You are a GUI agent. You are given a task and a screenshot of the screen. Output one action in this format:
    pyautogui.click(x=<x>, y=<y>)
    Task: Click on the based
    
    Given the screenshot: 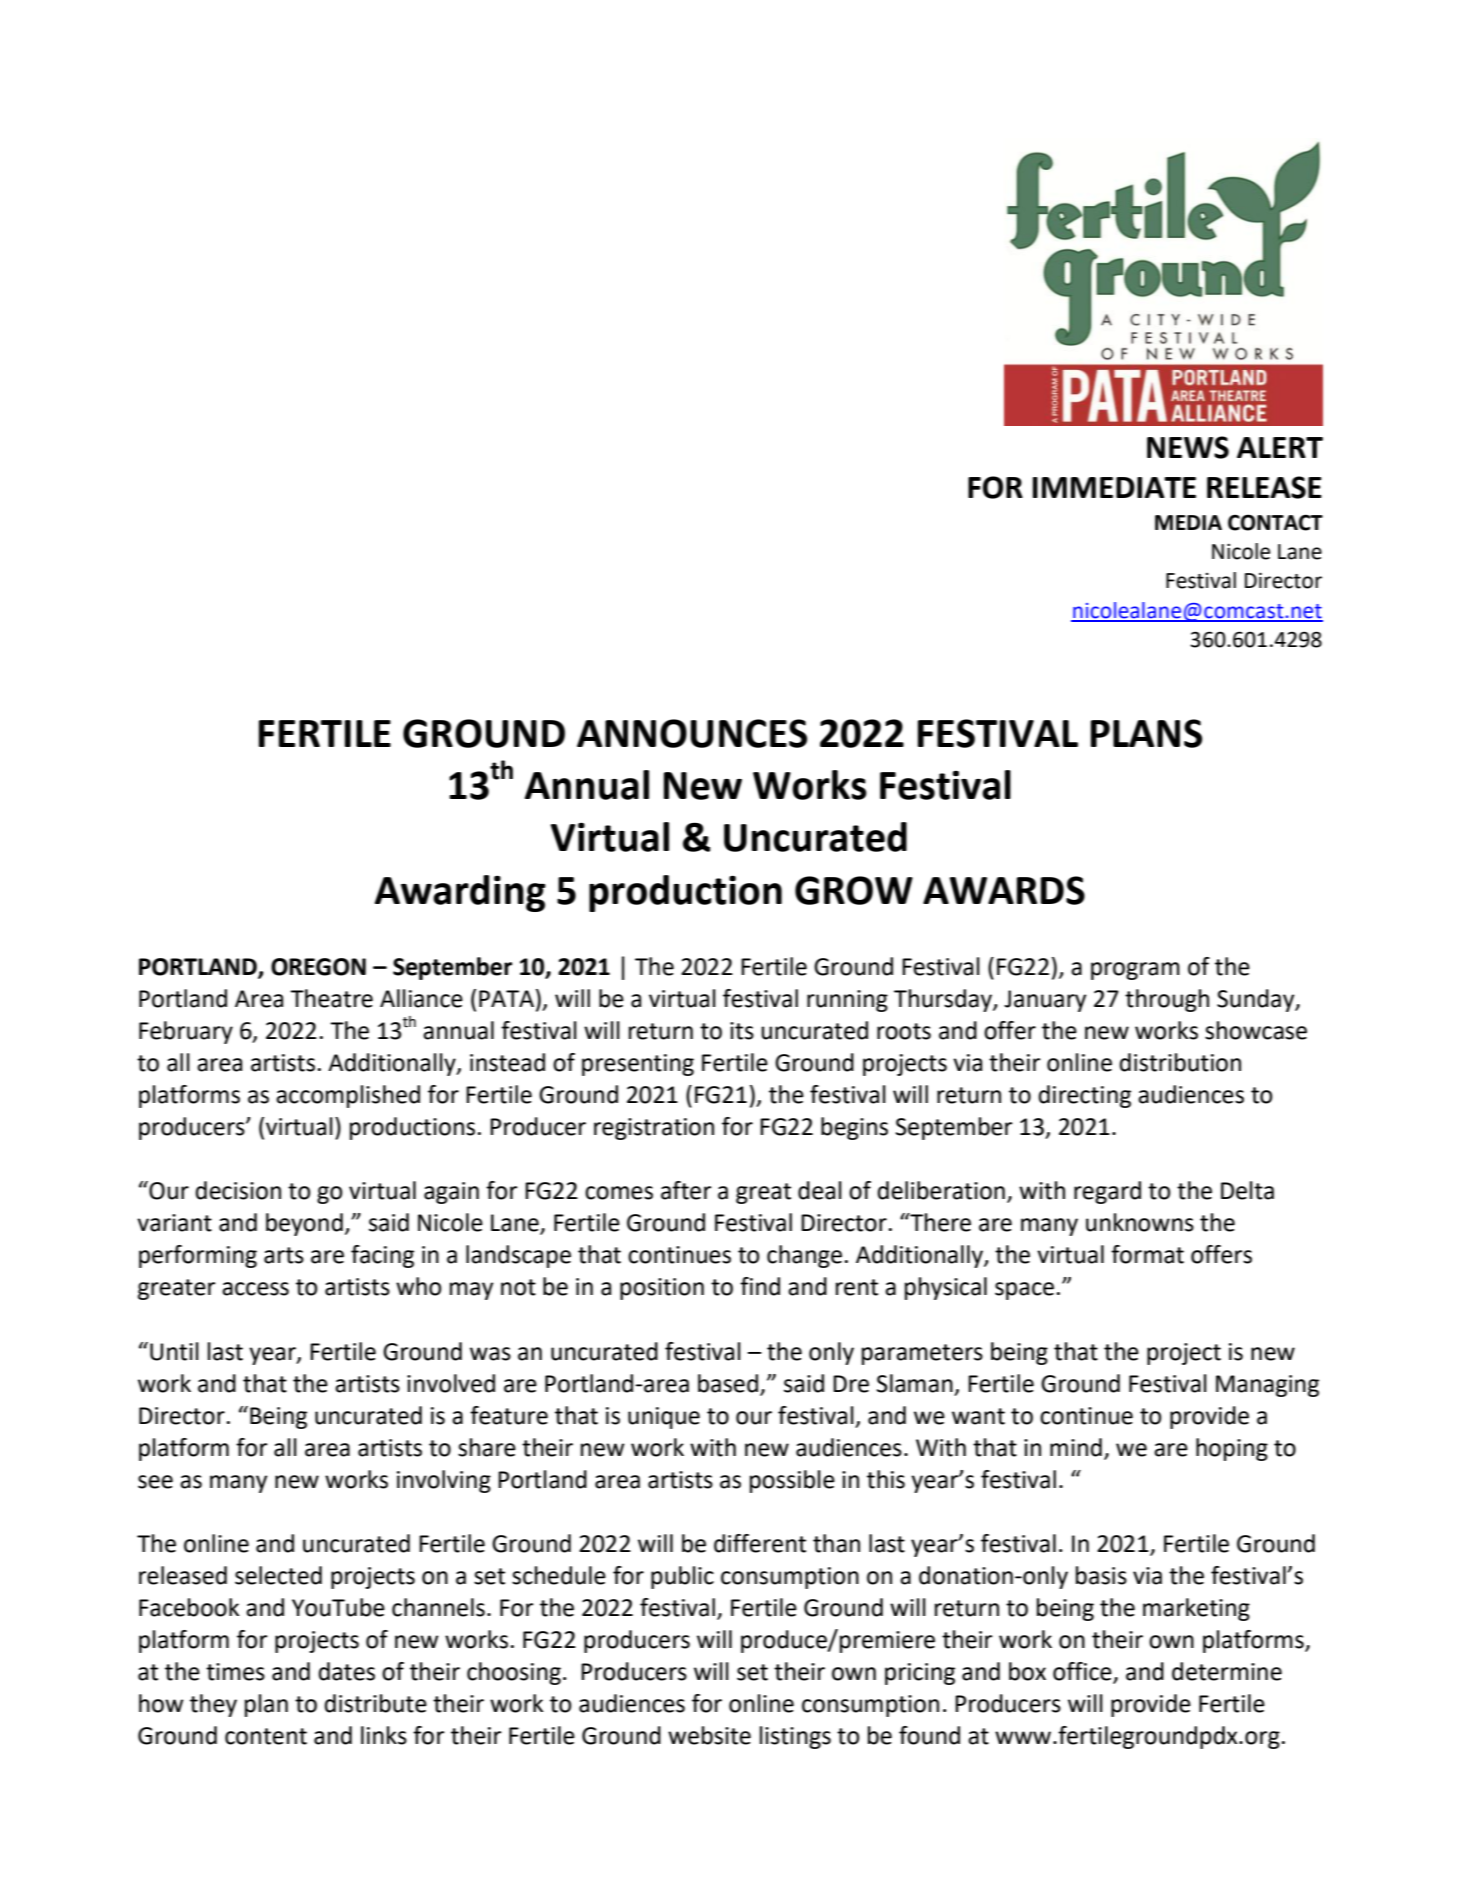 What is the action you would take?
    pyautogui.click(x=728, y=1383)
